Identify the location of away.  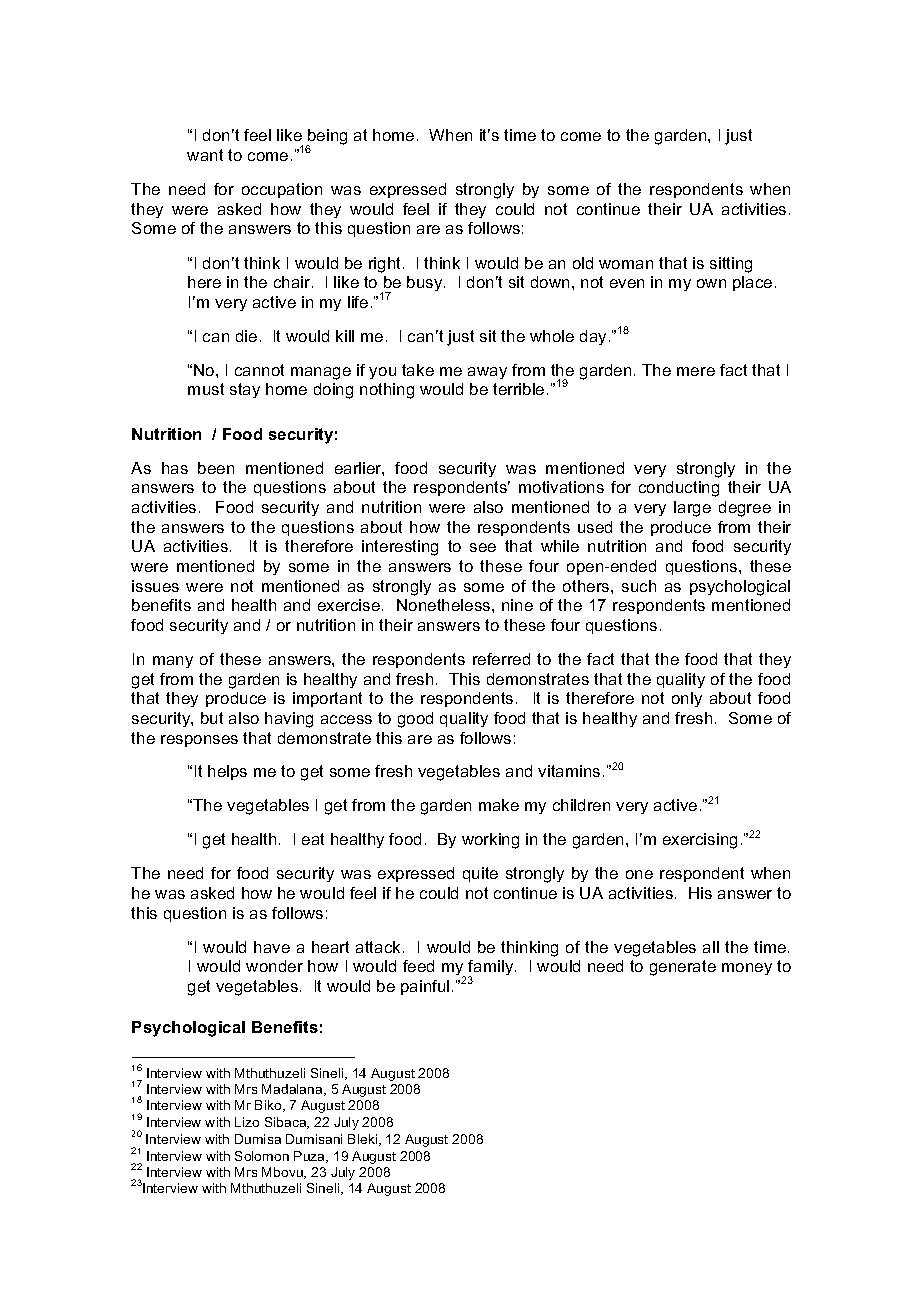
(487, 373).
